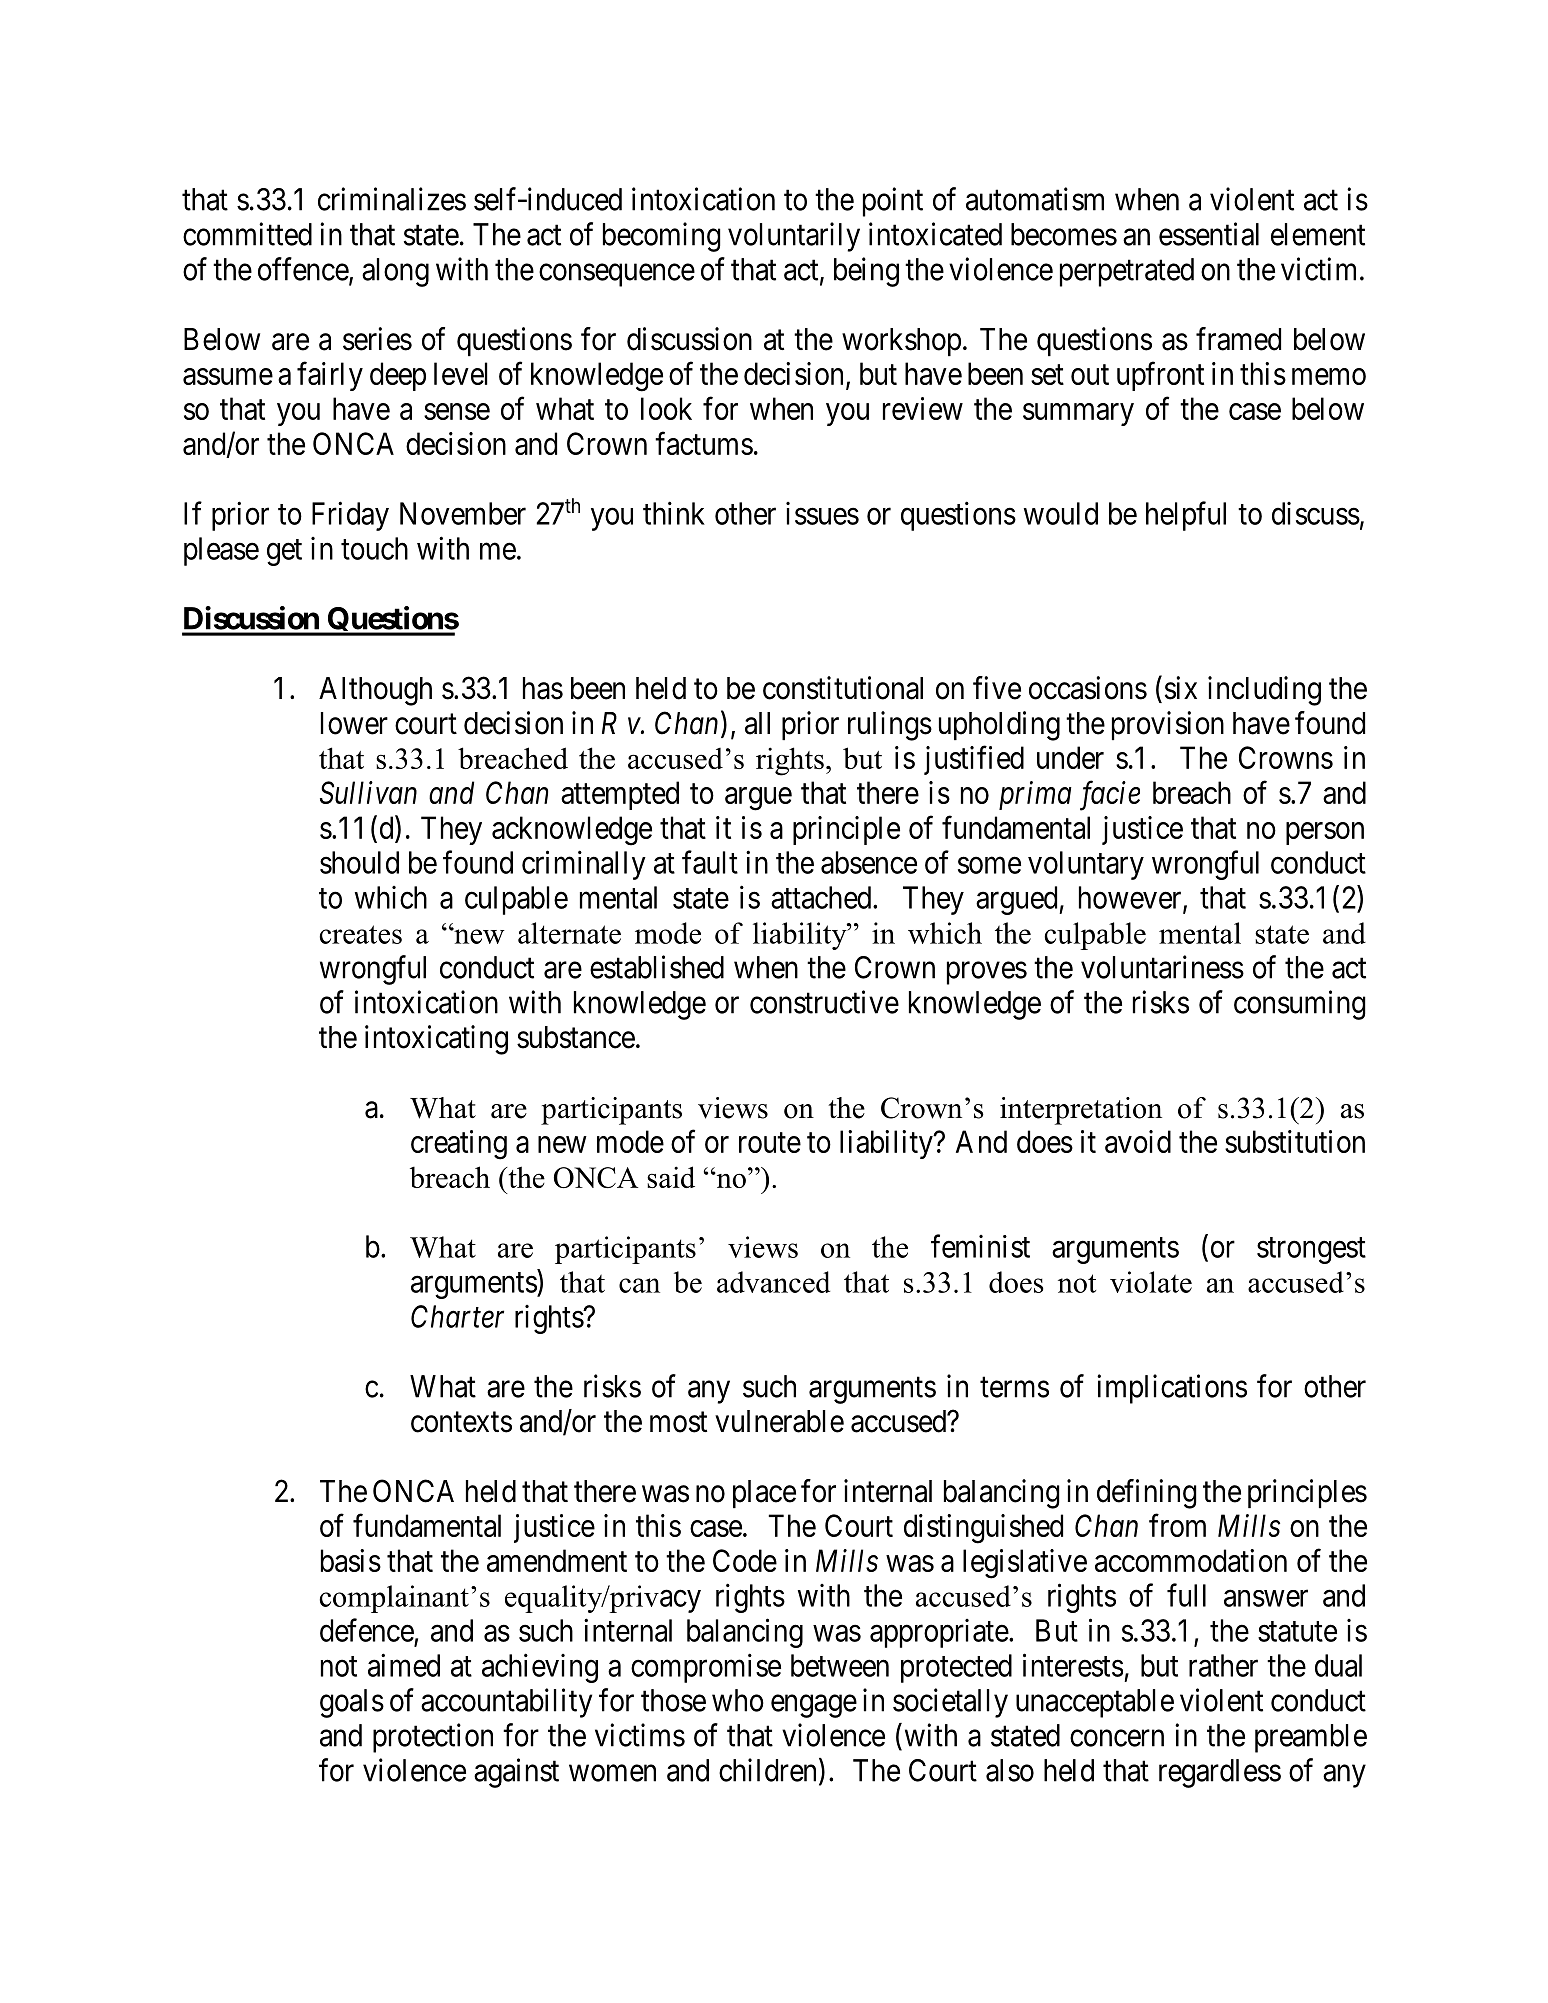 This document has height=2003, width=1548. Describe the element at coordinates (395, 272) in the document. I see `along` at that location.
